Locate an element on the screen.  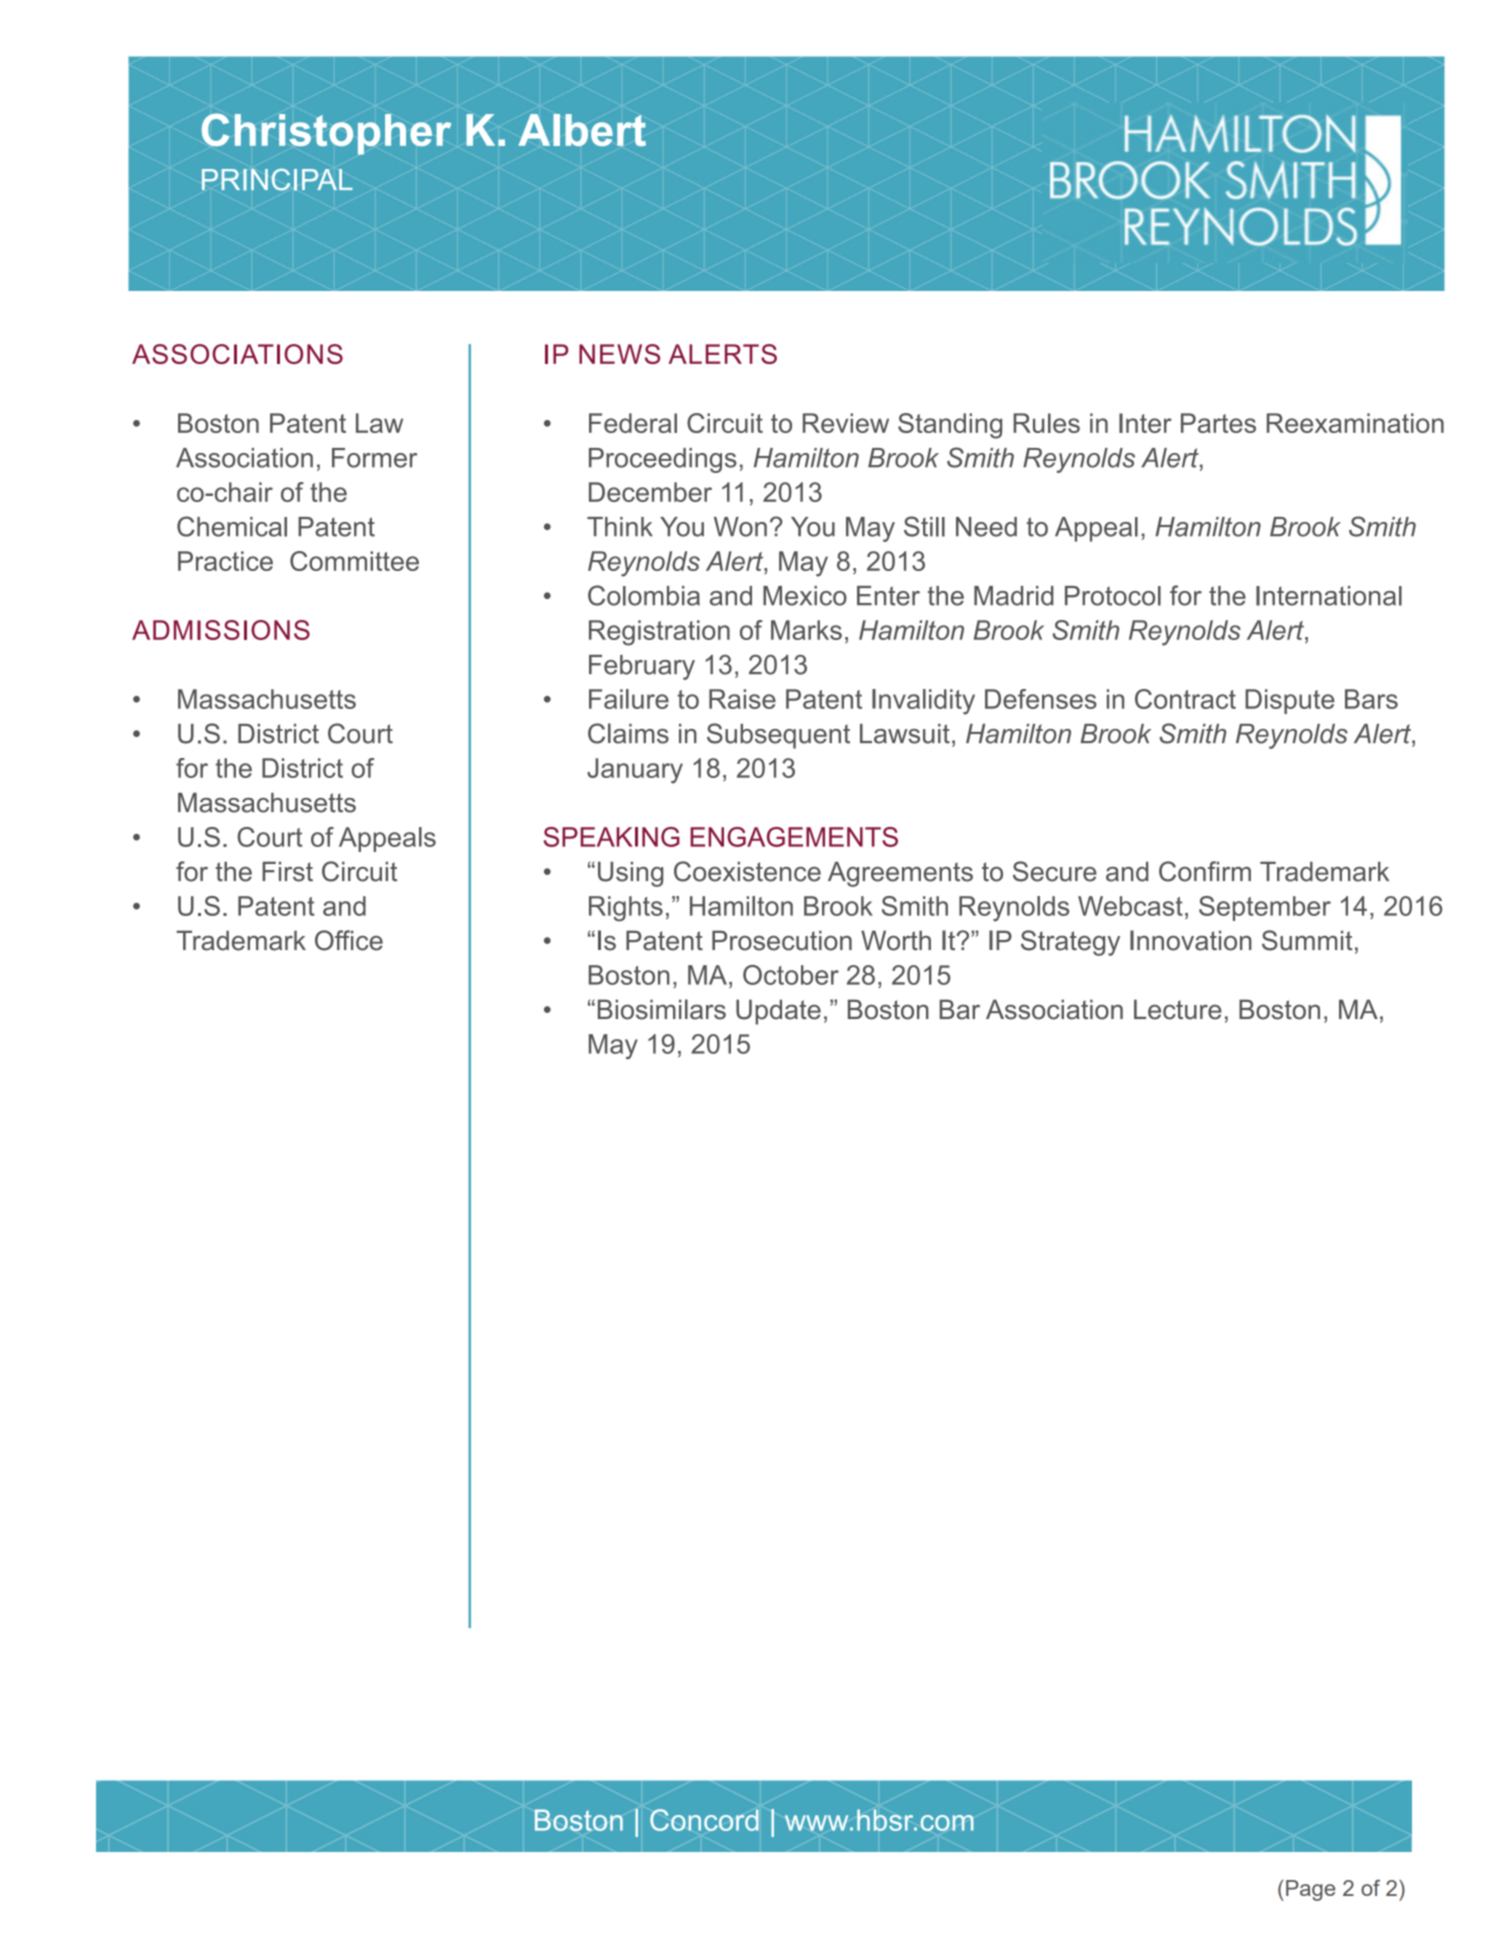
Concord is located at coordinates (704, 1820).
